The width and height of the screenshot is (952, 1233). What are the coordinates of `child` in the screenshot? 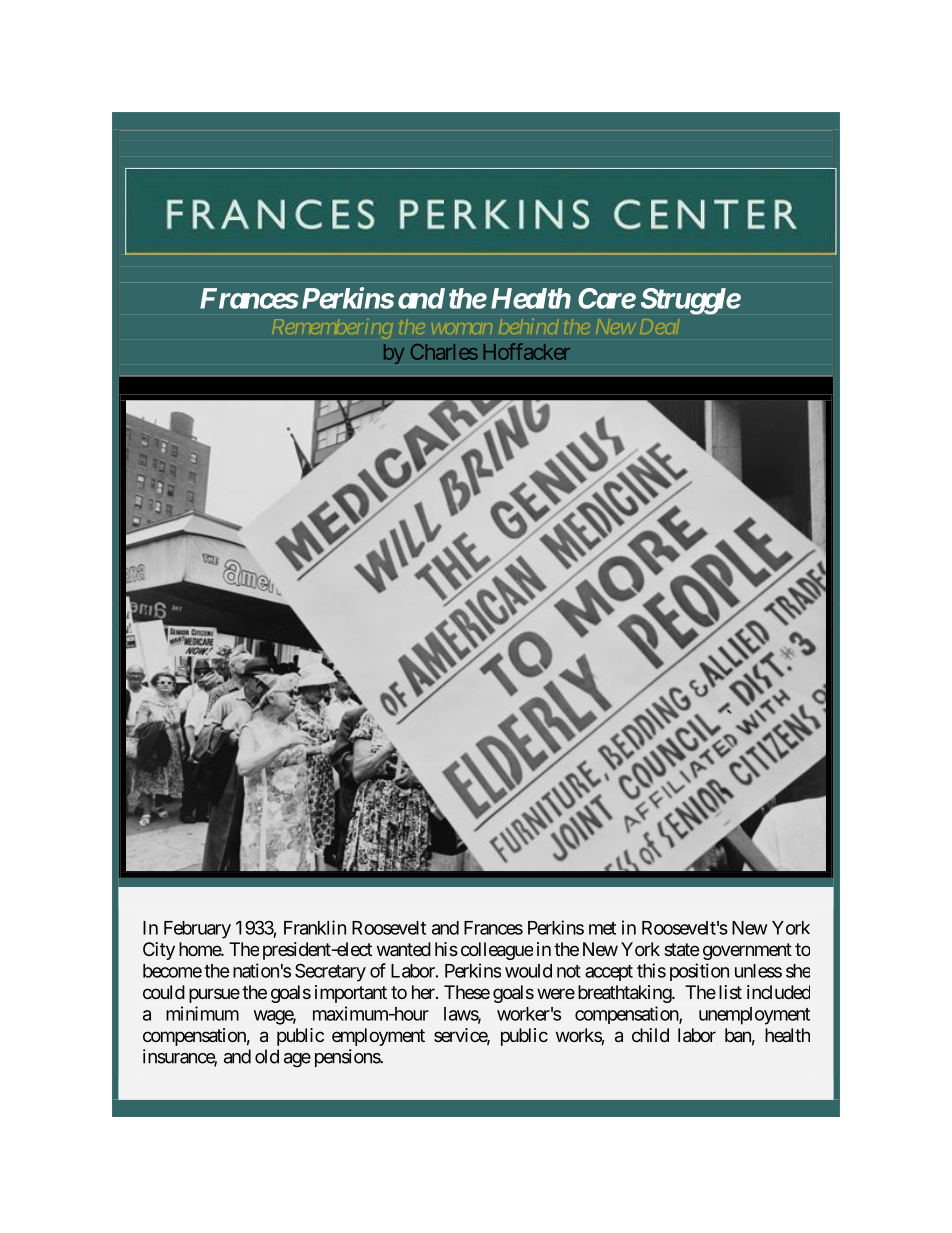 It's located at (650, 1035).
